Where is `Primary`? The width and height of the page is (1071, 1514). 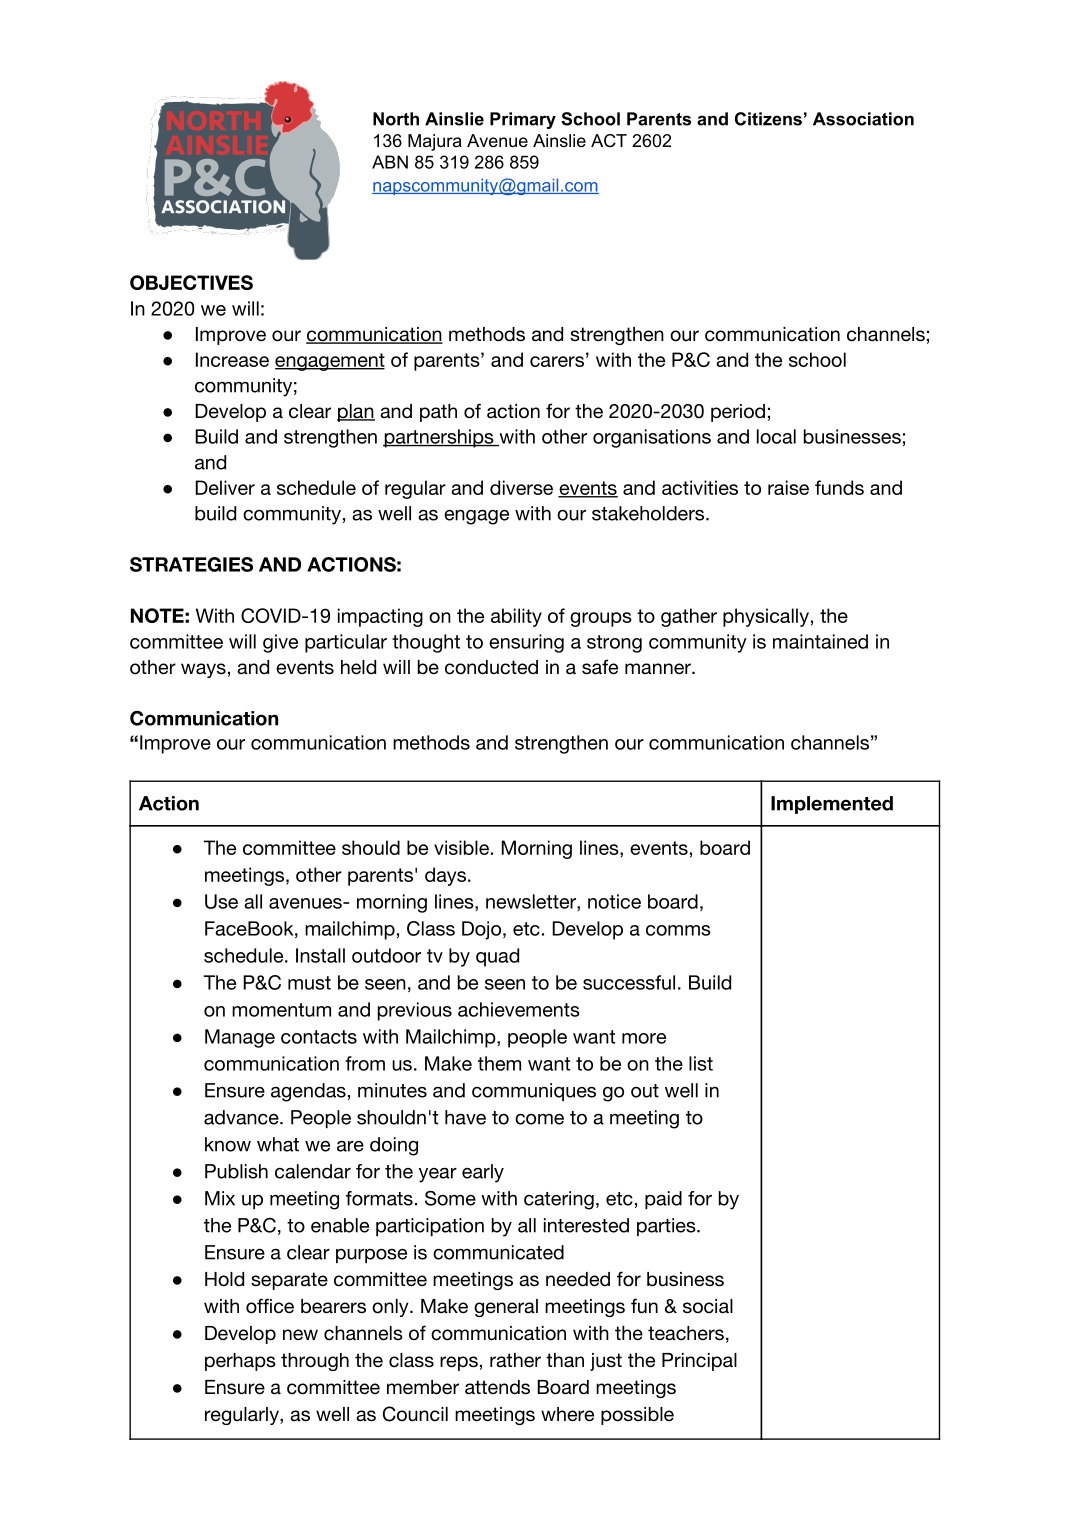
Primary is located at coordinates (523, 120).
